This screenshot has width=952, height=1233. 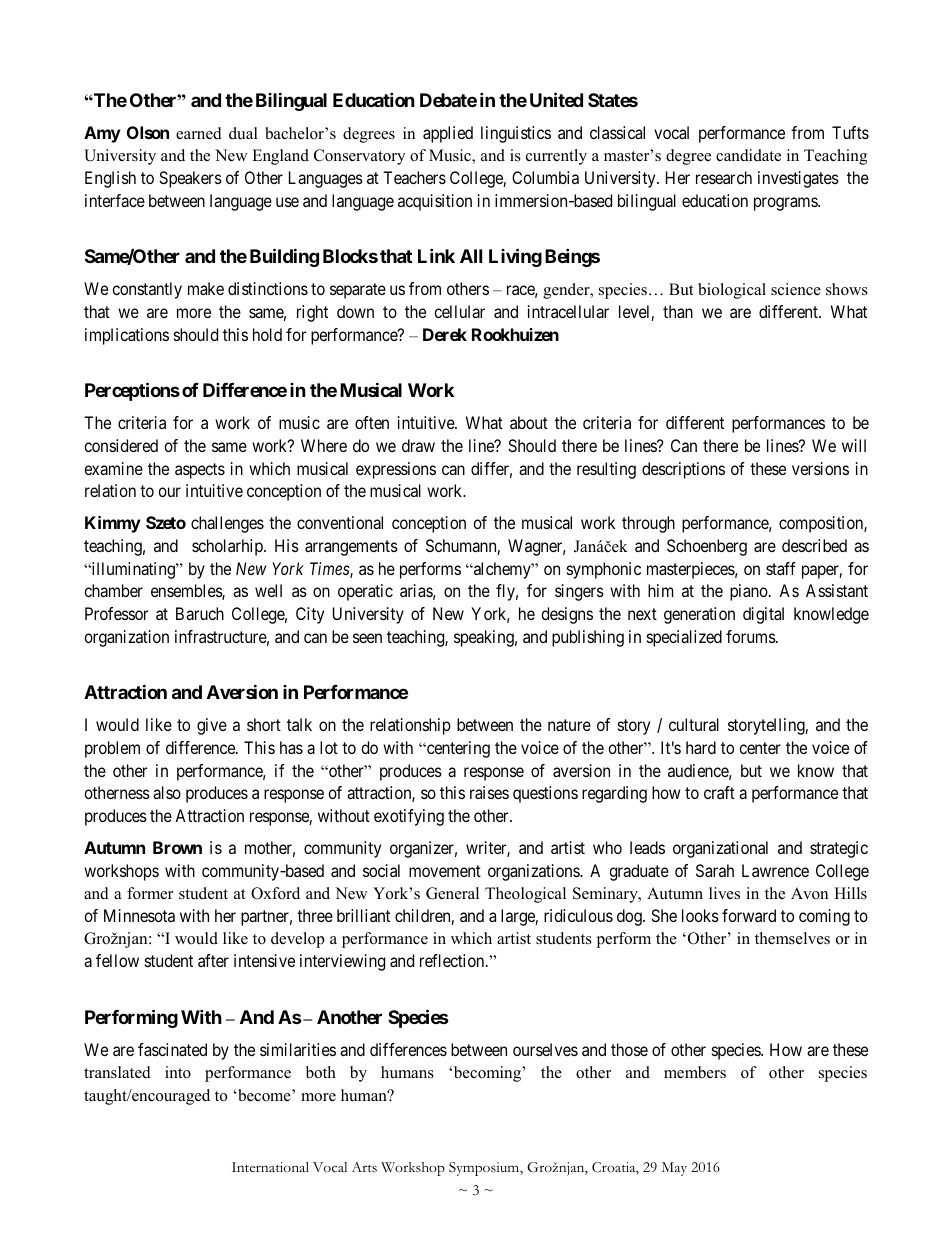 I want to click on Baruch, so click(x=200, y=613).
